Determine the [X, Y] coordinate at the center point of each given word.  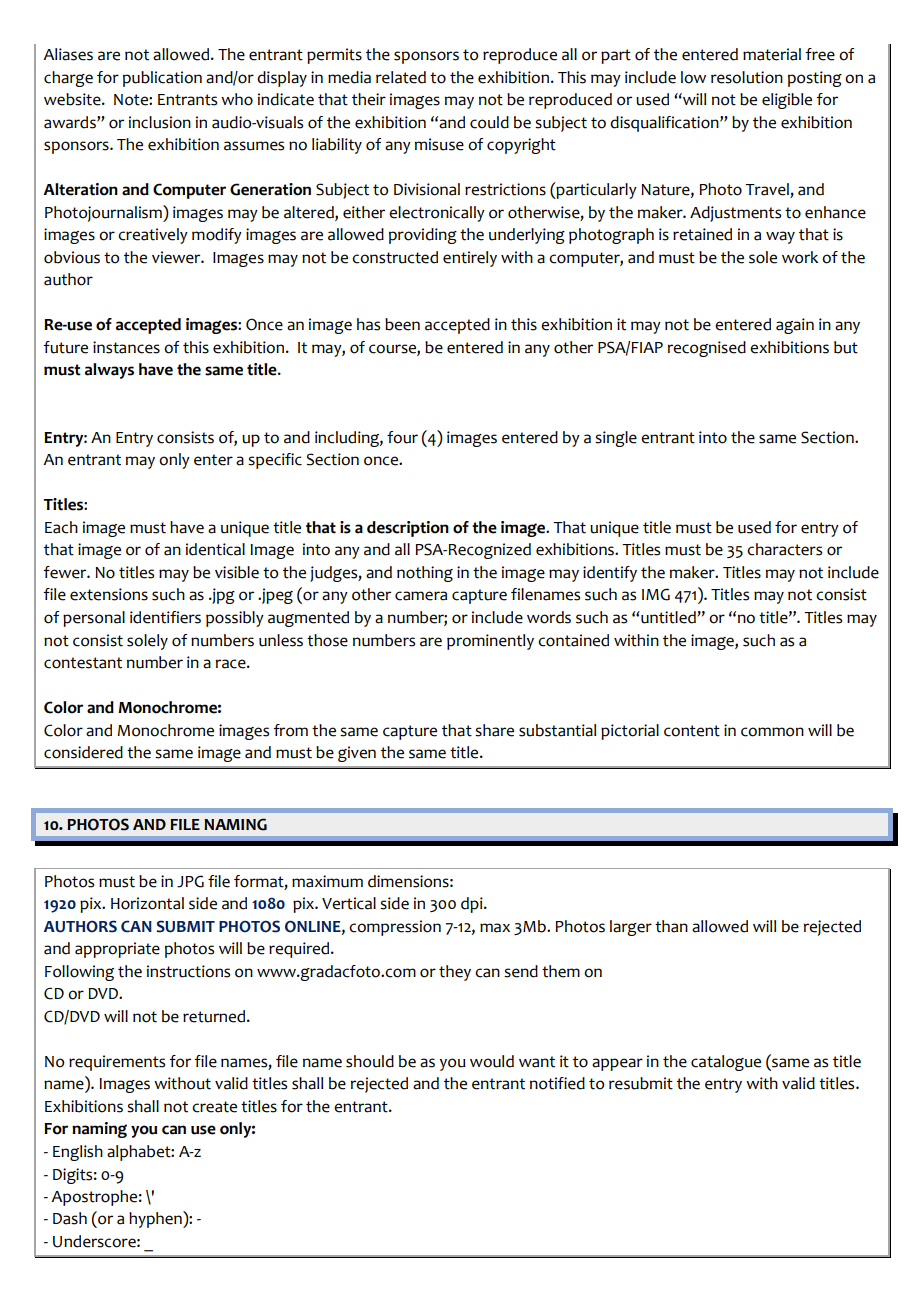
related [401, 77]
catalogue [726, 1063]
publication [162, 79]
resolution [747, 77]
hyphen [156, 1219]
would [492, 1061]
